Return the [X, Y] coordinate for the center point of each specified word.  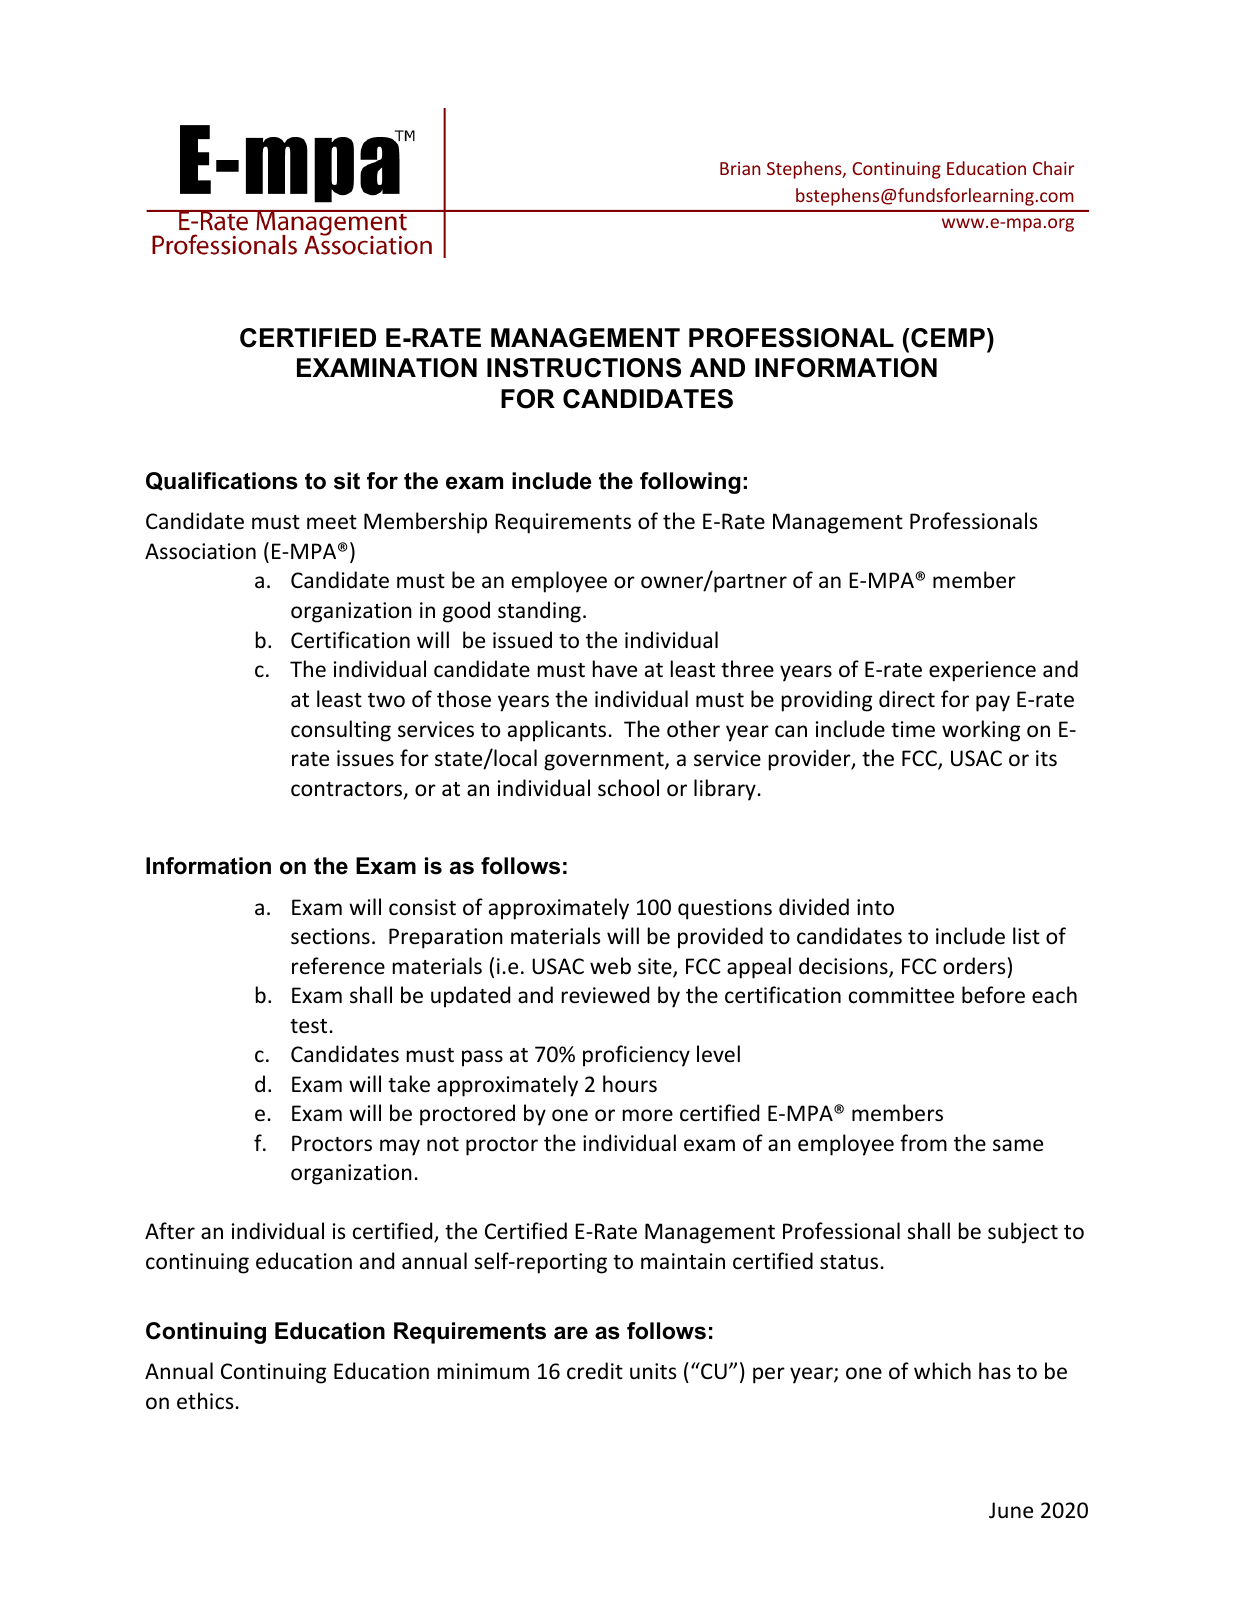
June [1011, 1510]
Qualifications [222, 481]
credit [595, 1371]
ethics [205, 1401]
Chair [1053, 168]
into [875, 907]
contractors [348, 790]
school [628, 788]
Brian [740, 168]
